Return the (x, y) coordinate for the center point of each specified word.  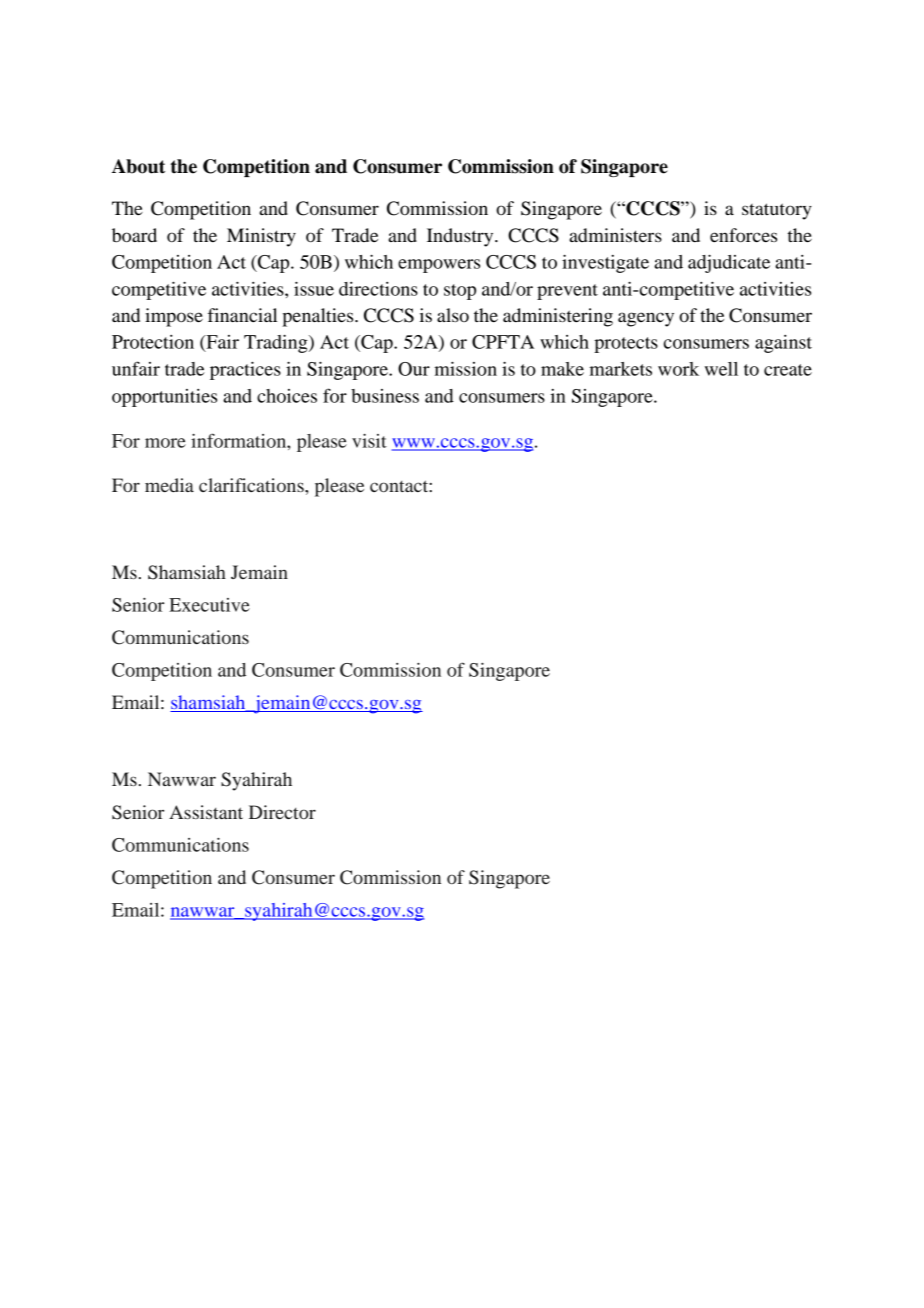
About (138, 166)
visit (369, 441)
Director (282, 812)
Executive (209, 605)
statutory (777, 211)
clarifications (252, 485)
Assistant (206, 812)
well (721, 369)
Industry (461, 237)
